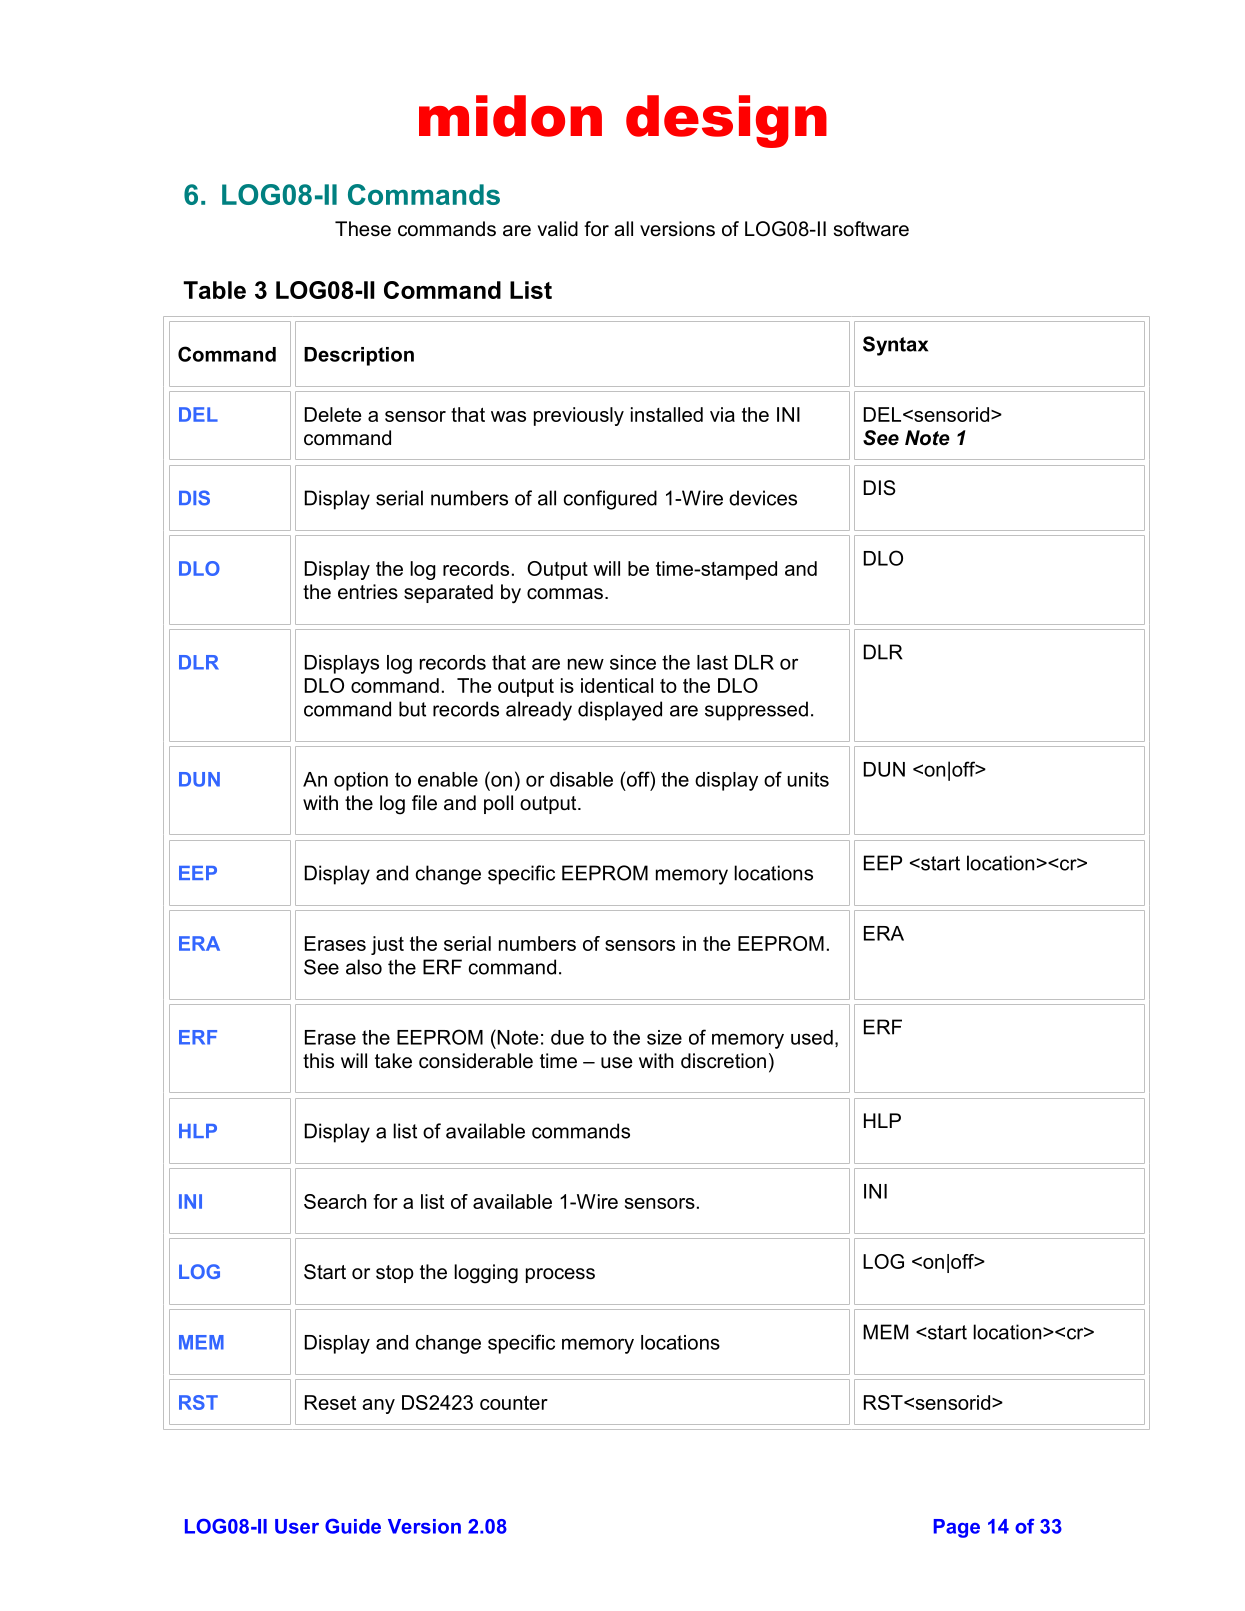  What do you see at coordinates (318, 1060) in the image?
I see `this` at bounding box center [318, 1060].
